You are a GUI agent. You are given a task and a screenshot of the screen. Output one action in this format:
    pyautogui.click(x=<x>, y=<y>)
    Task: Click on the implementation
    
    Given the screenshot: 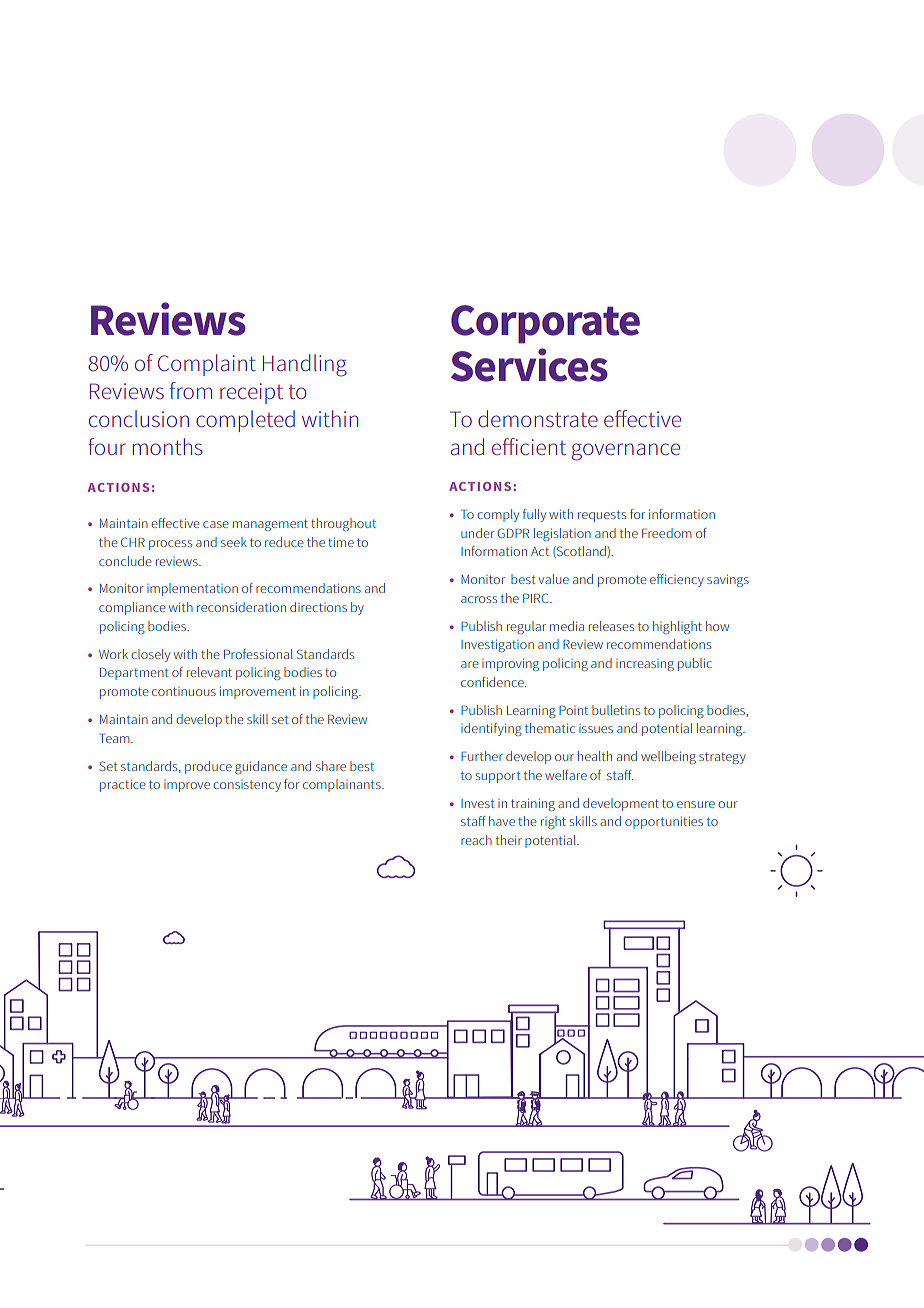 What is the action you would take?
    pyautogui.click(x=192, y=589)
